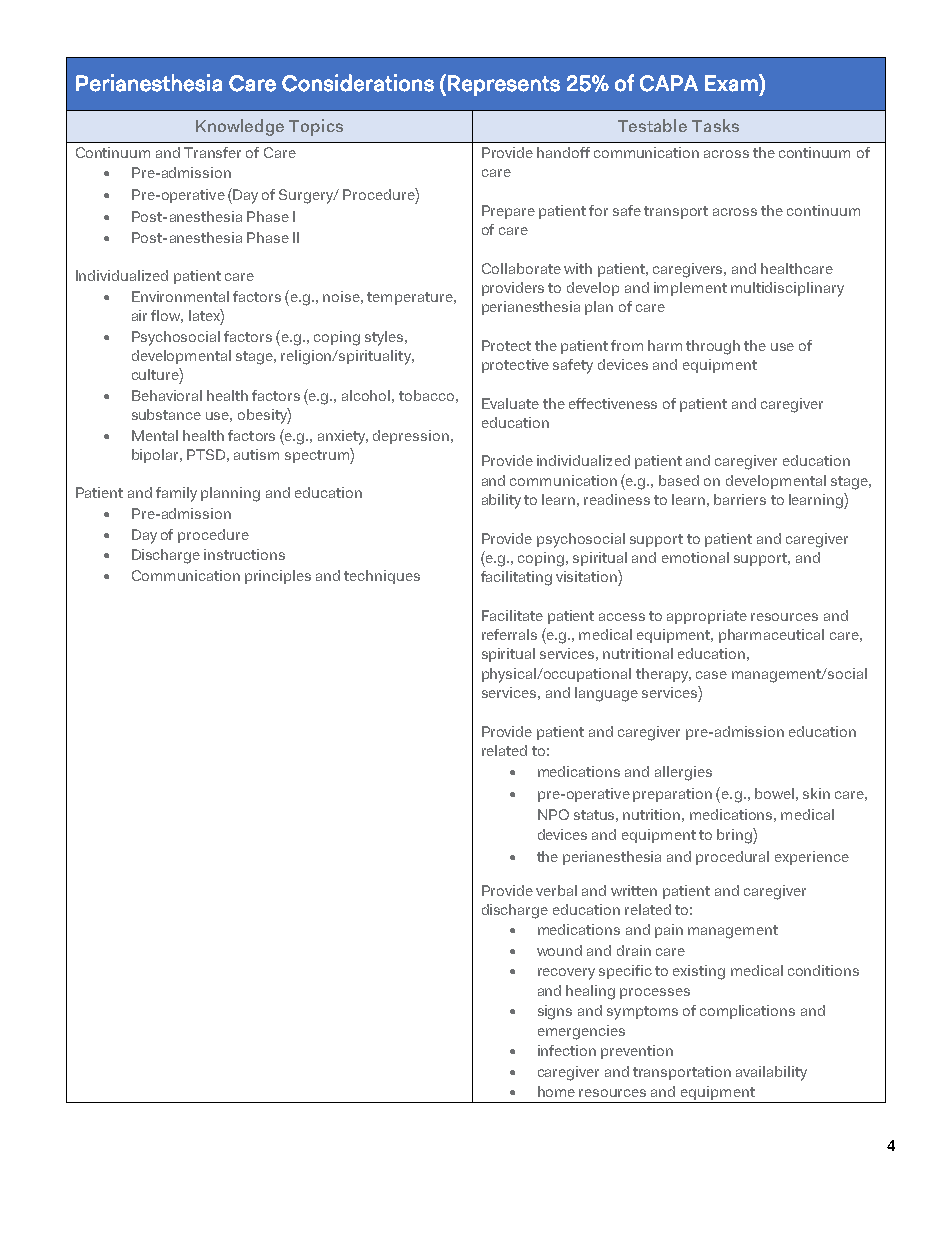 This screenshot has width=952, height=1233. What do you see at coordinates (715, 125) in the screenshot?
I see `Tasks` at bounding box center [715, 125].
